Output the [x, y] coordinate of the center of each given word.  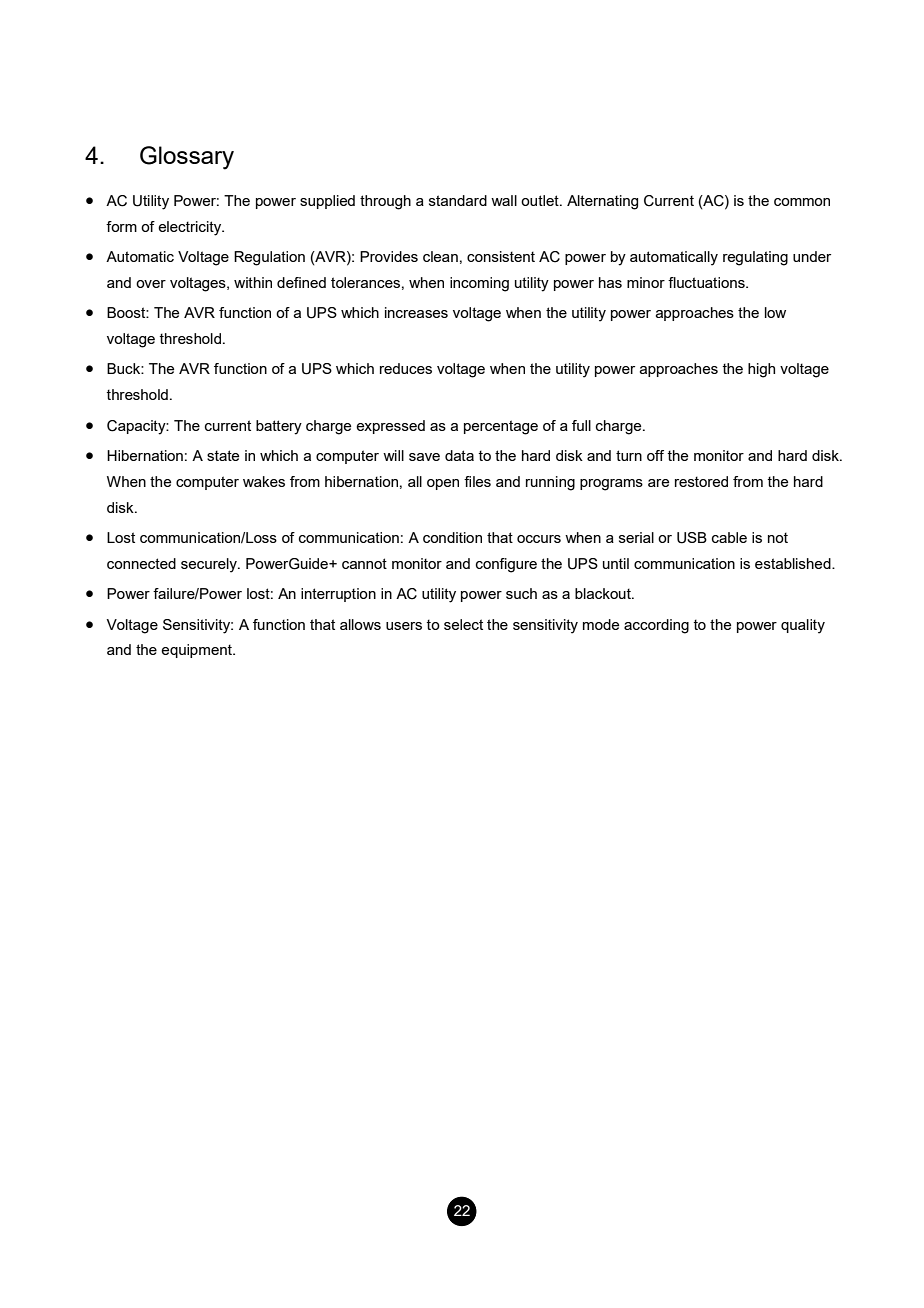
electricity [191, 228]
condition [452, 537]
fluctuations [707, 282]
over [151, 284]
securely [210, 565]
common [802, 202]
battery [279, 427]
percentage [501, 427]
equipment [197, 651]
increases [416, 312]
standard [458, 200]
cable [729, 537]
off [655, 455]
